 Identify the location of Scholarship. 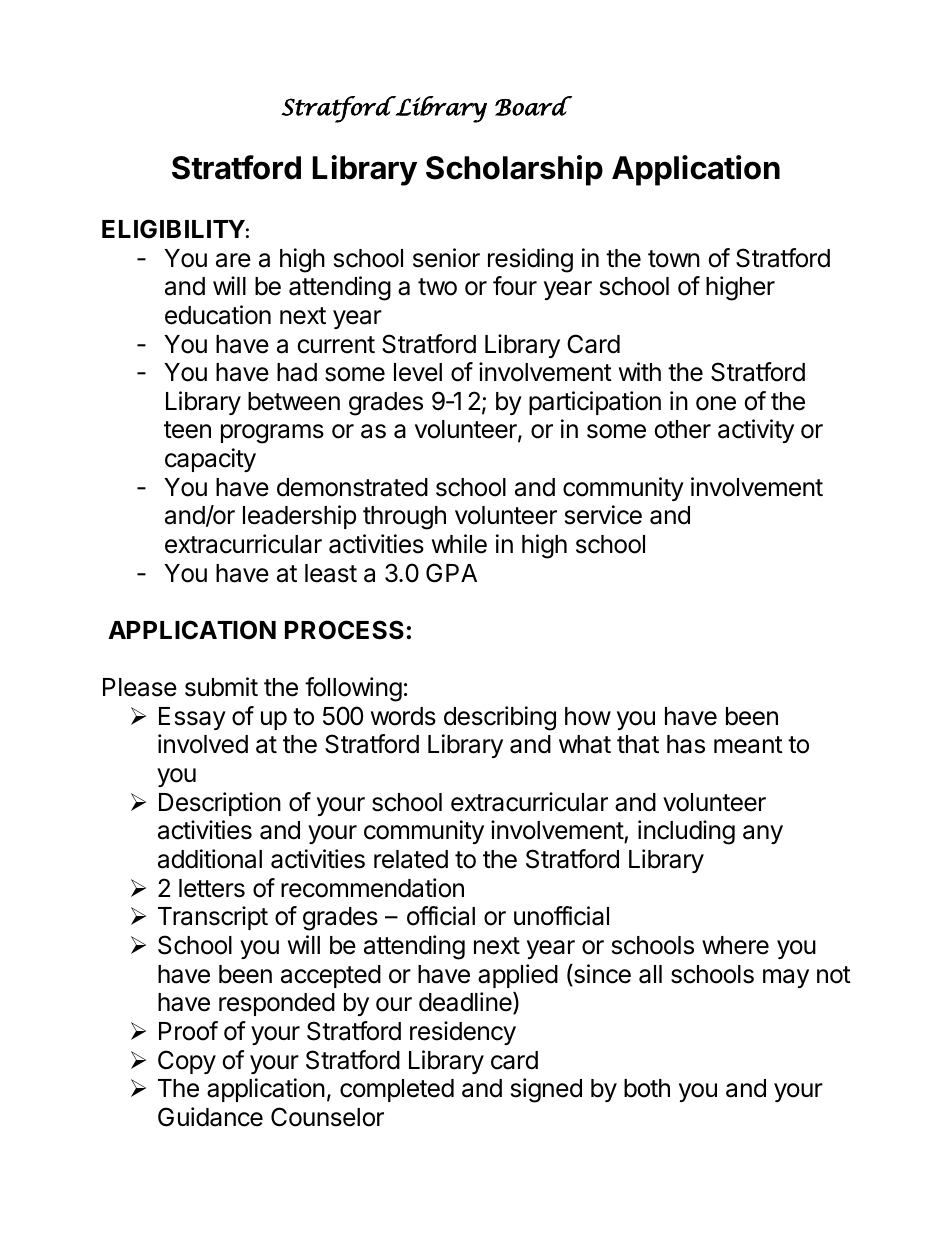
(514, 170).
